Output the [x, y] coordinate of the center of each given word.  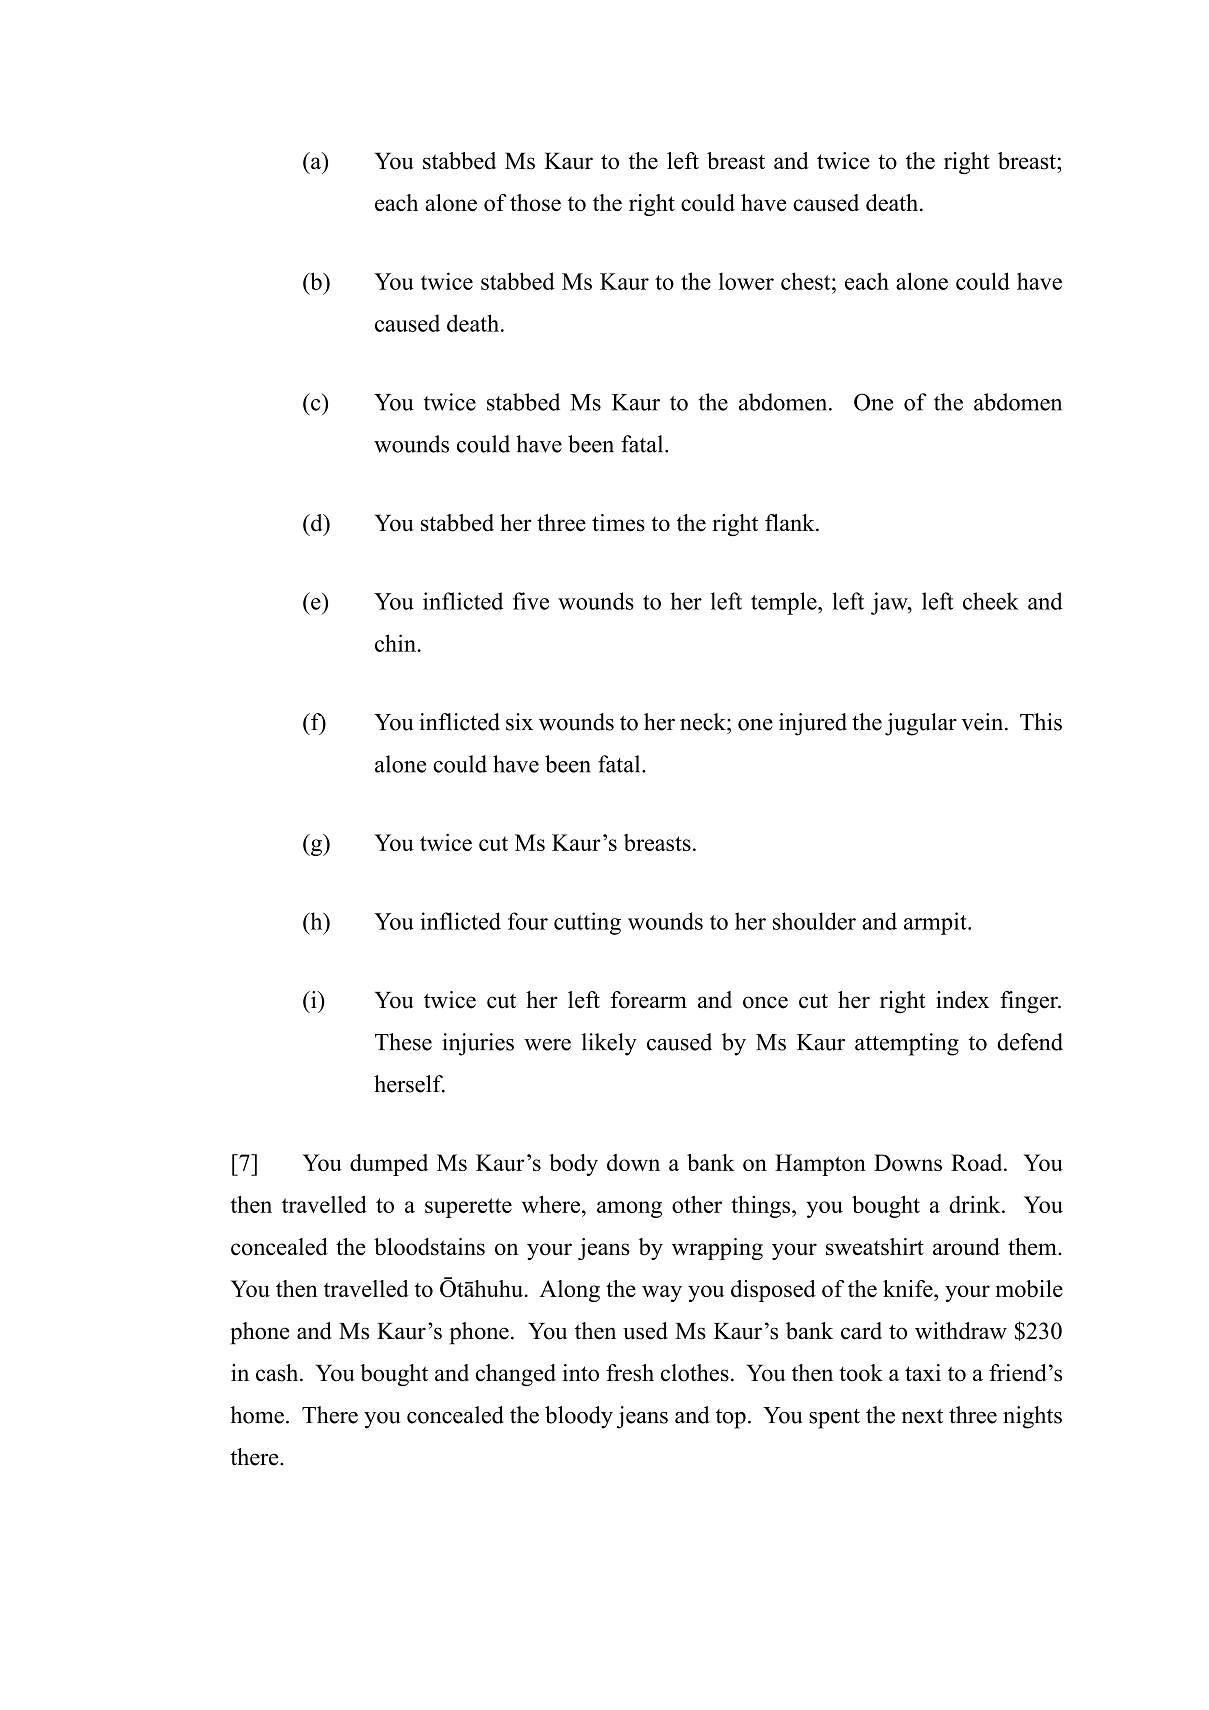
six [519, 722]
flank [791, 522]
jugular [921, 724]
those [535, 202]
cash [278, 1373]
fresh [630, 1373]
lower [746, 281]
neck [704, 722]
